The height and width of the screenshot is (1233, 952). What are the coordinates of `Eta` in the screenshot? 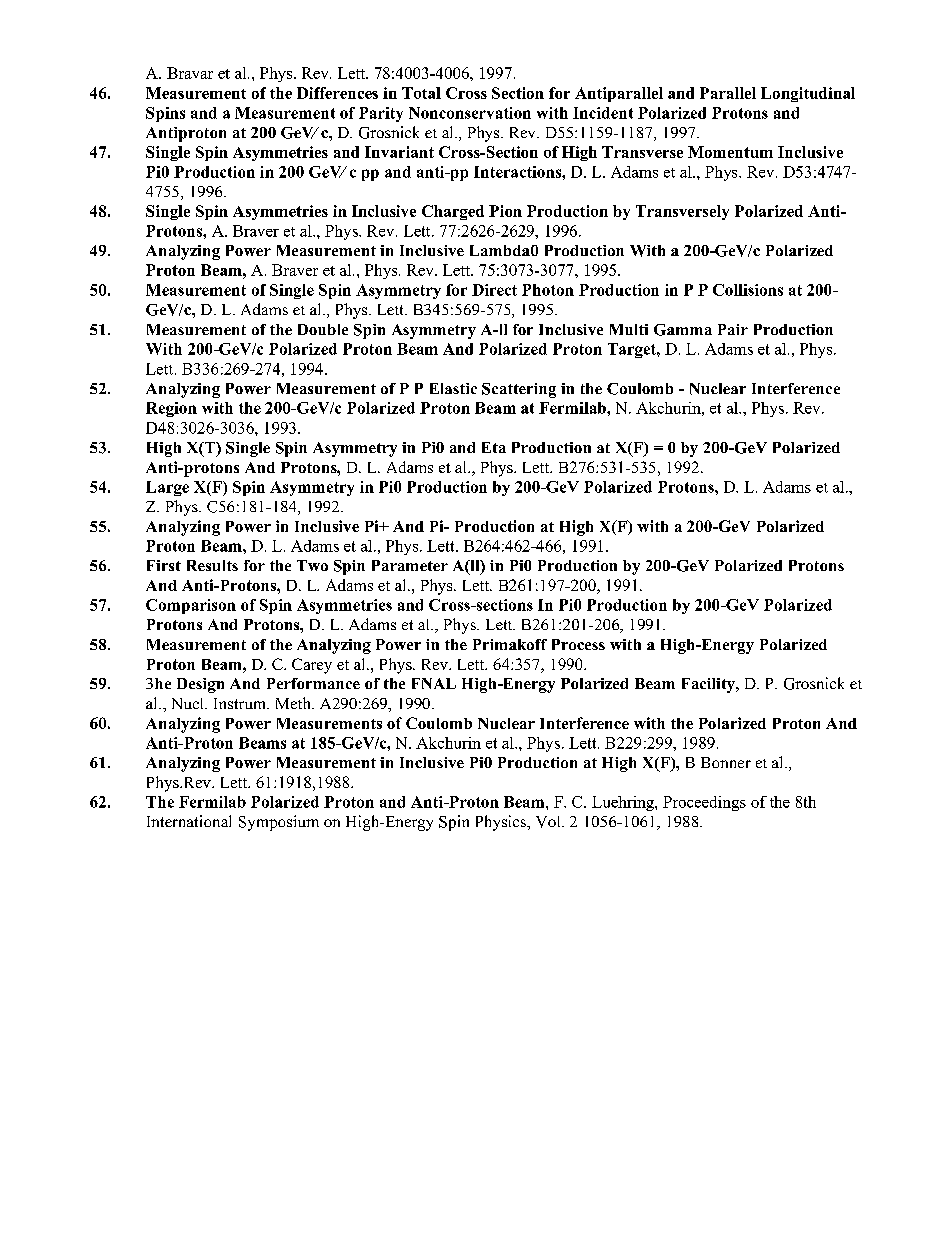 It's located at (494, 447).
